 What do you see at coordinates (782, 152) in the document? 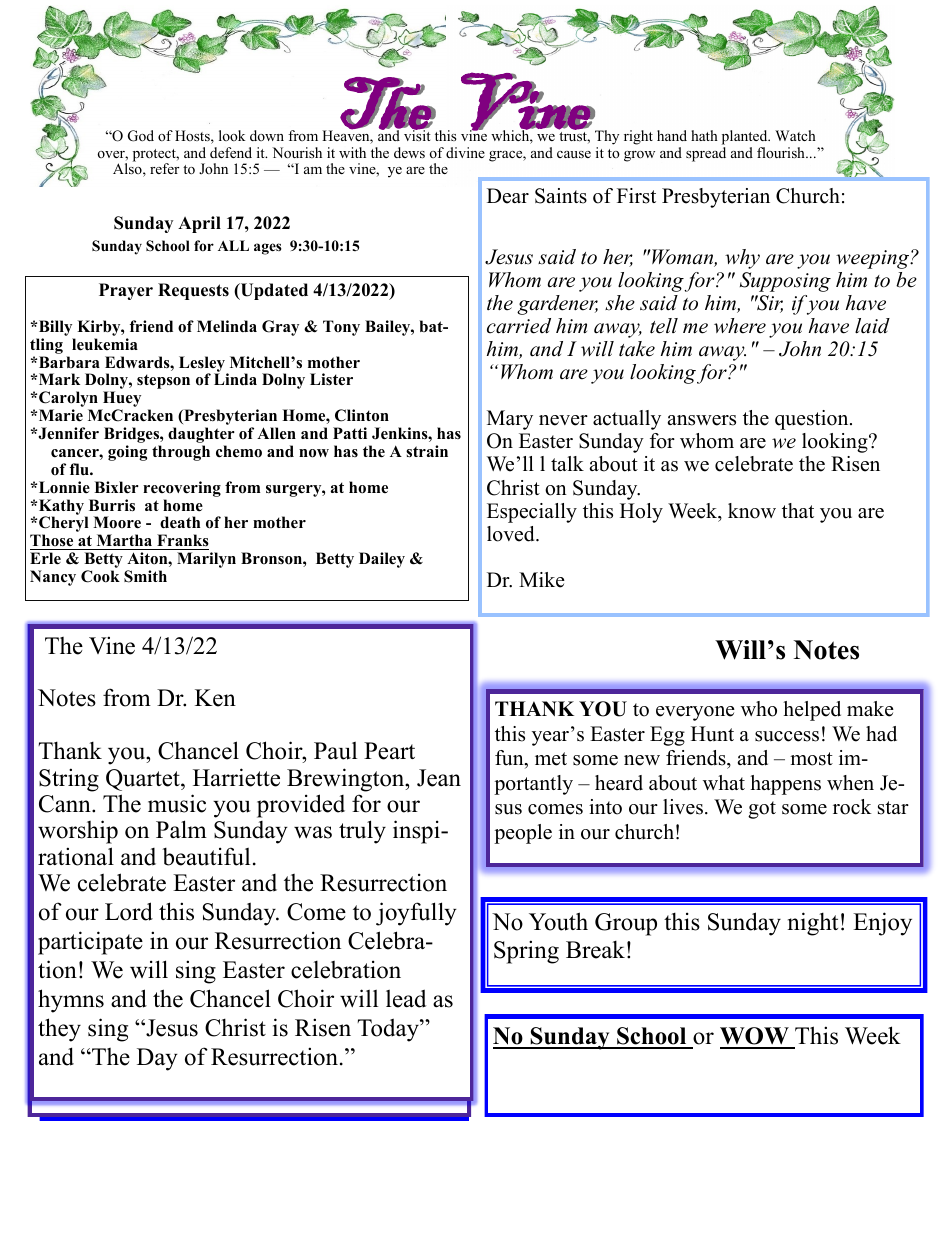
I see `flourish` at bounding box center [782, 152].
